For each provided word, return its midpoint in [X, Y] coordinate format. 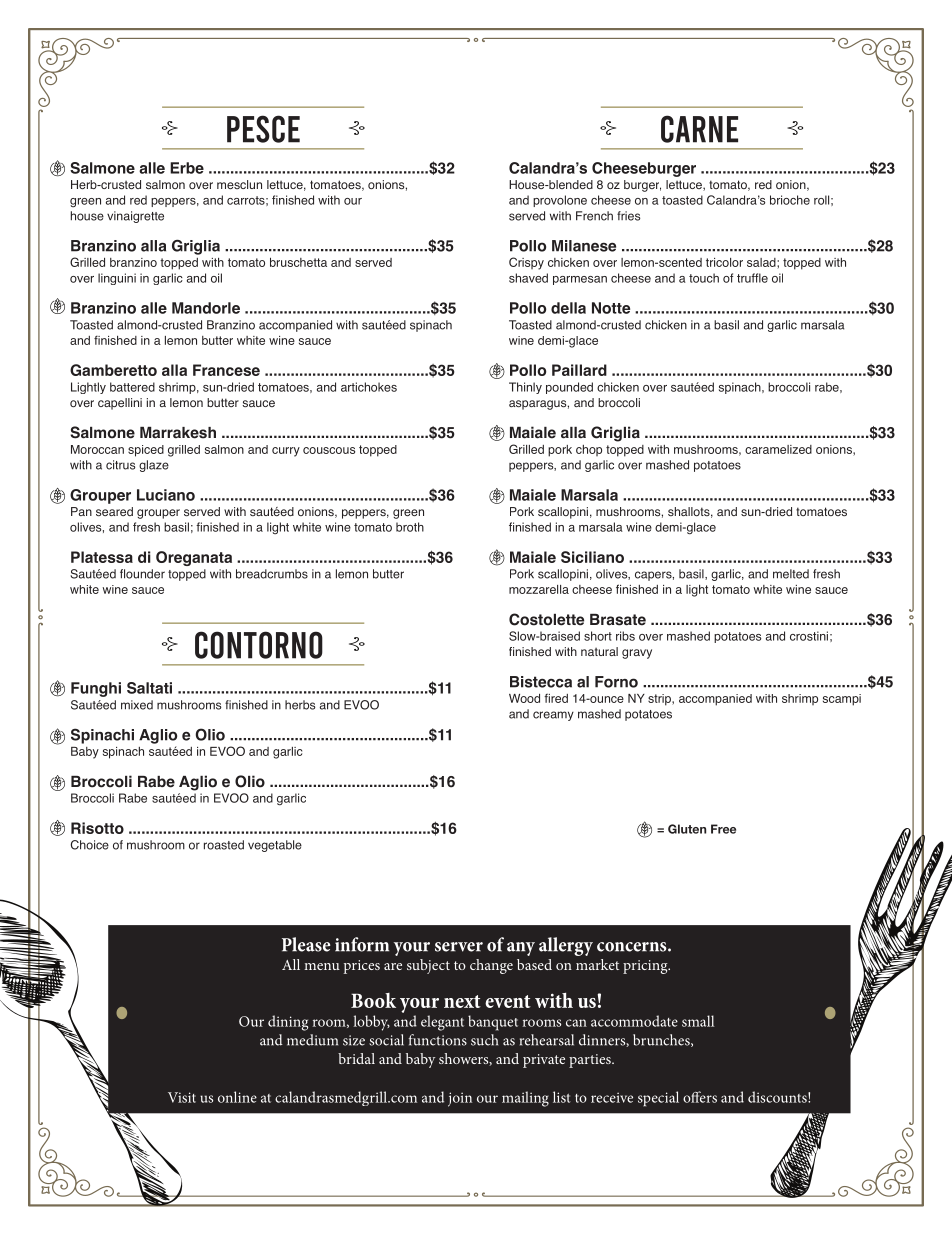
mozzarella [539, 589]
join [460, 1099]
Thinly [525, 388]
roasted [224, 845]
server [459, 947]
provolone [560, 201]
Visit [182, 1097]
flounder [142, 574]
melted [791, 574]
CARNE [699, 129]
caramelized [778, 449]
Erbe [187, 168]
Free [723, 829]
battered [132, 387]
